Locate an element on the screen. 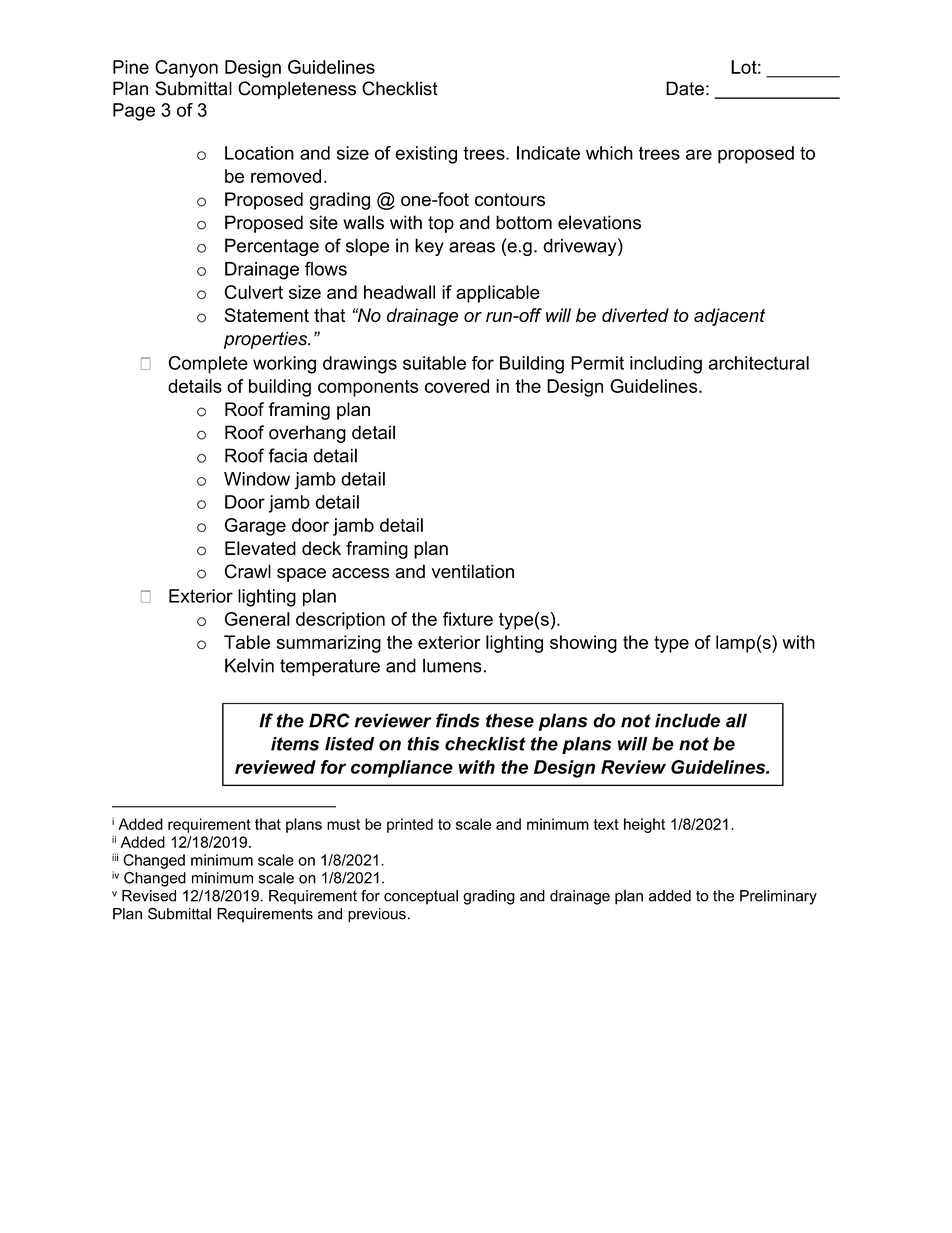 The image size is (952, 1233). lumens is located at coordinates (452, 665).
